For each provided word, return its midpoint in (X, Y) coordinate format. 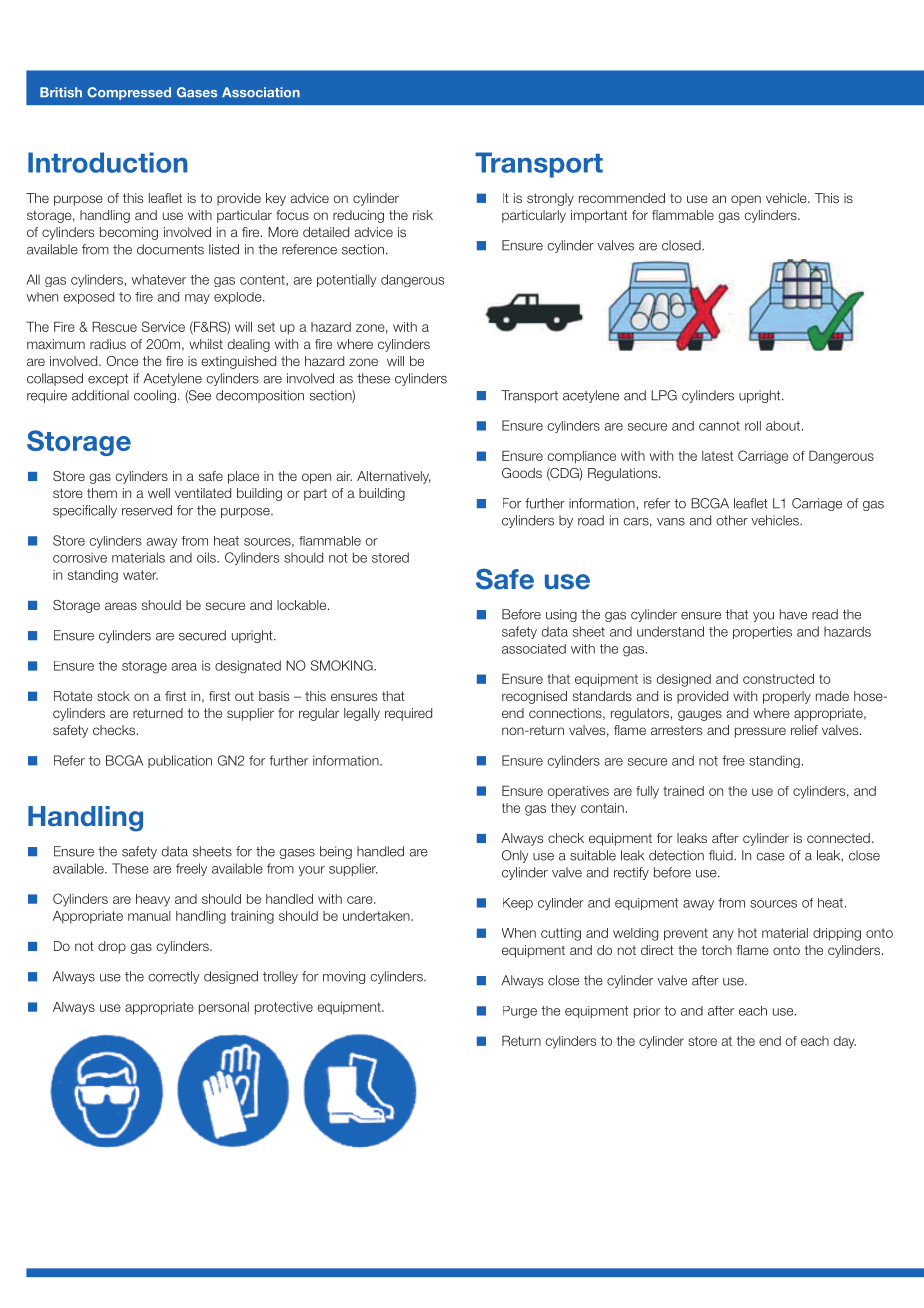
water (140, 575)
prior (647, 1012)
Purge (520, 1012)
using (561, 615)
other (732, 520)
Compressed (129, 93)
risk (423, 215)
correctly (174, 977)
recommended (622, 198)
